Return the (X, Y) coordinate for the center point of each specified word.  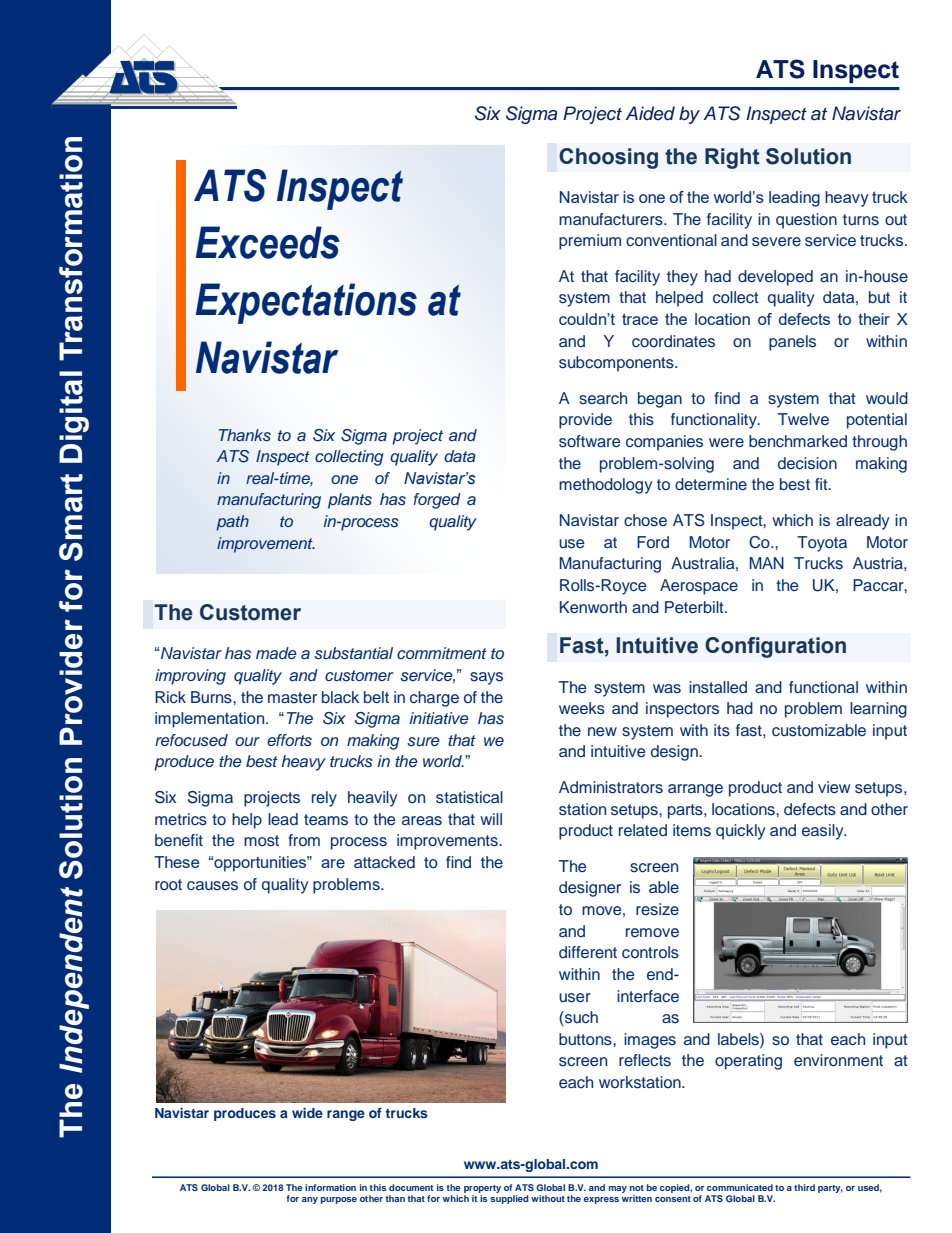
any (310, 1200)
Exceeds (268, 242)
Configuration (775, 647)
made (276, 653)
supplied (509, 1198)
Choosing (608, 158)
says (486, 678)
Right (732, 158)
